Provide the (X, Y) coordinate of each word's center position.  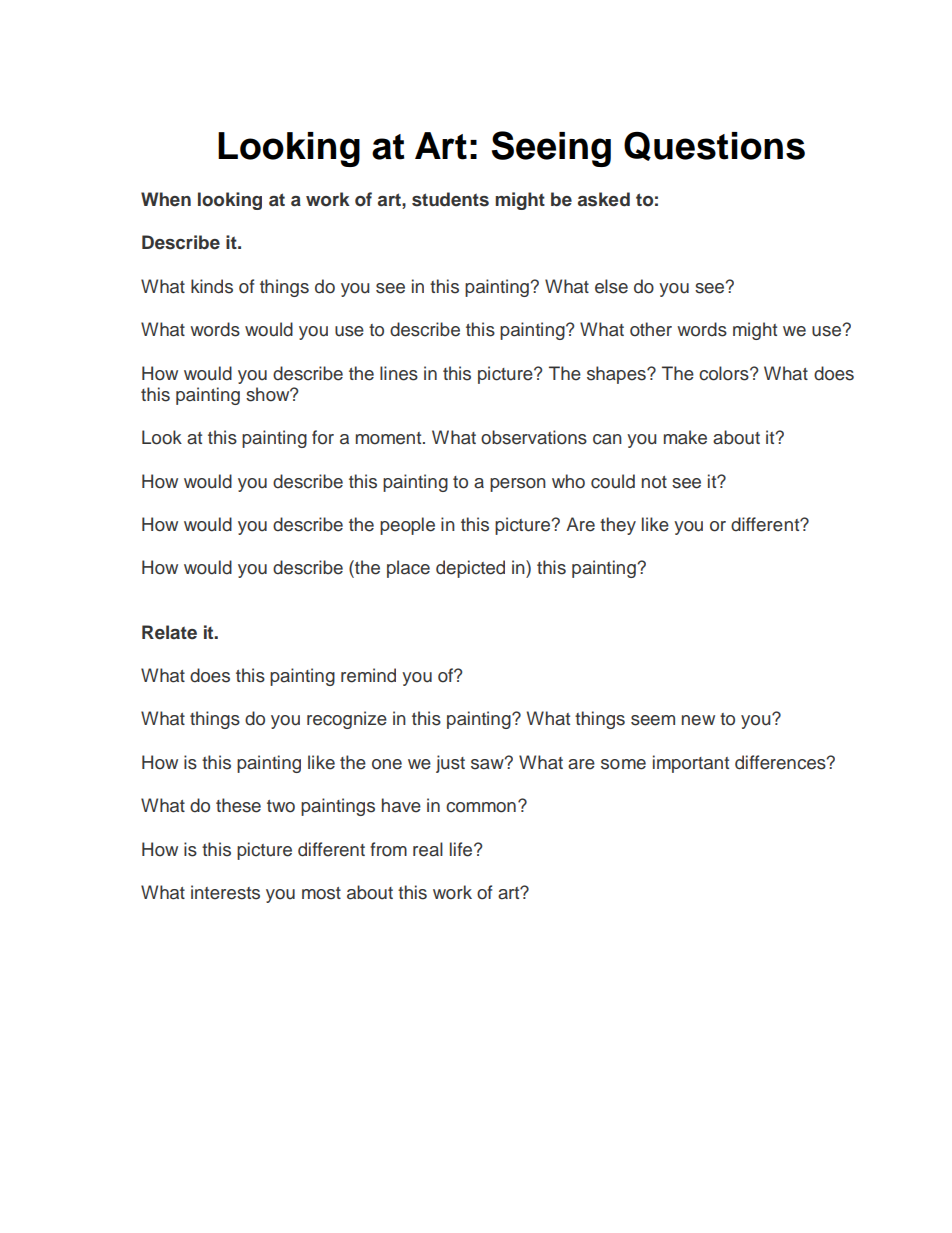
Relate (169, 632)
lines (399, 373)
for (323, 437)
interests (225, 892)
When (166, 199)
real (428, 849)
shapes (617, 375)
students (450, 199)
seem (653, 720)
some (623, 764)
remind (368, 675)
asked (604, 199)
